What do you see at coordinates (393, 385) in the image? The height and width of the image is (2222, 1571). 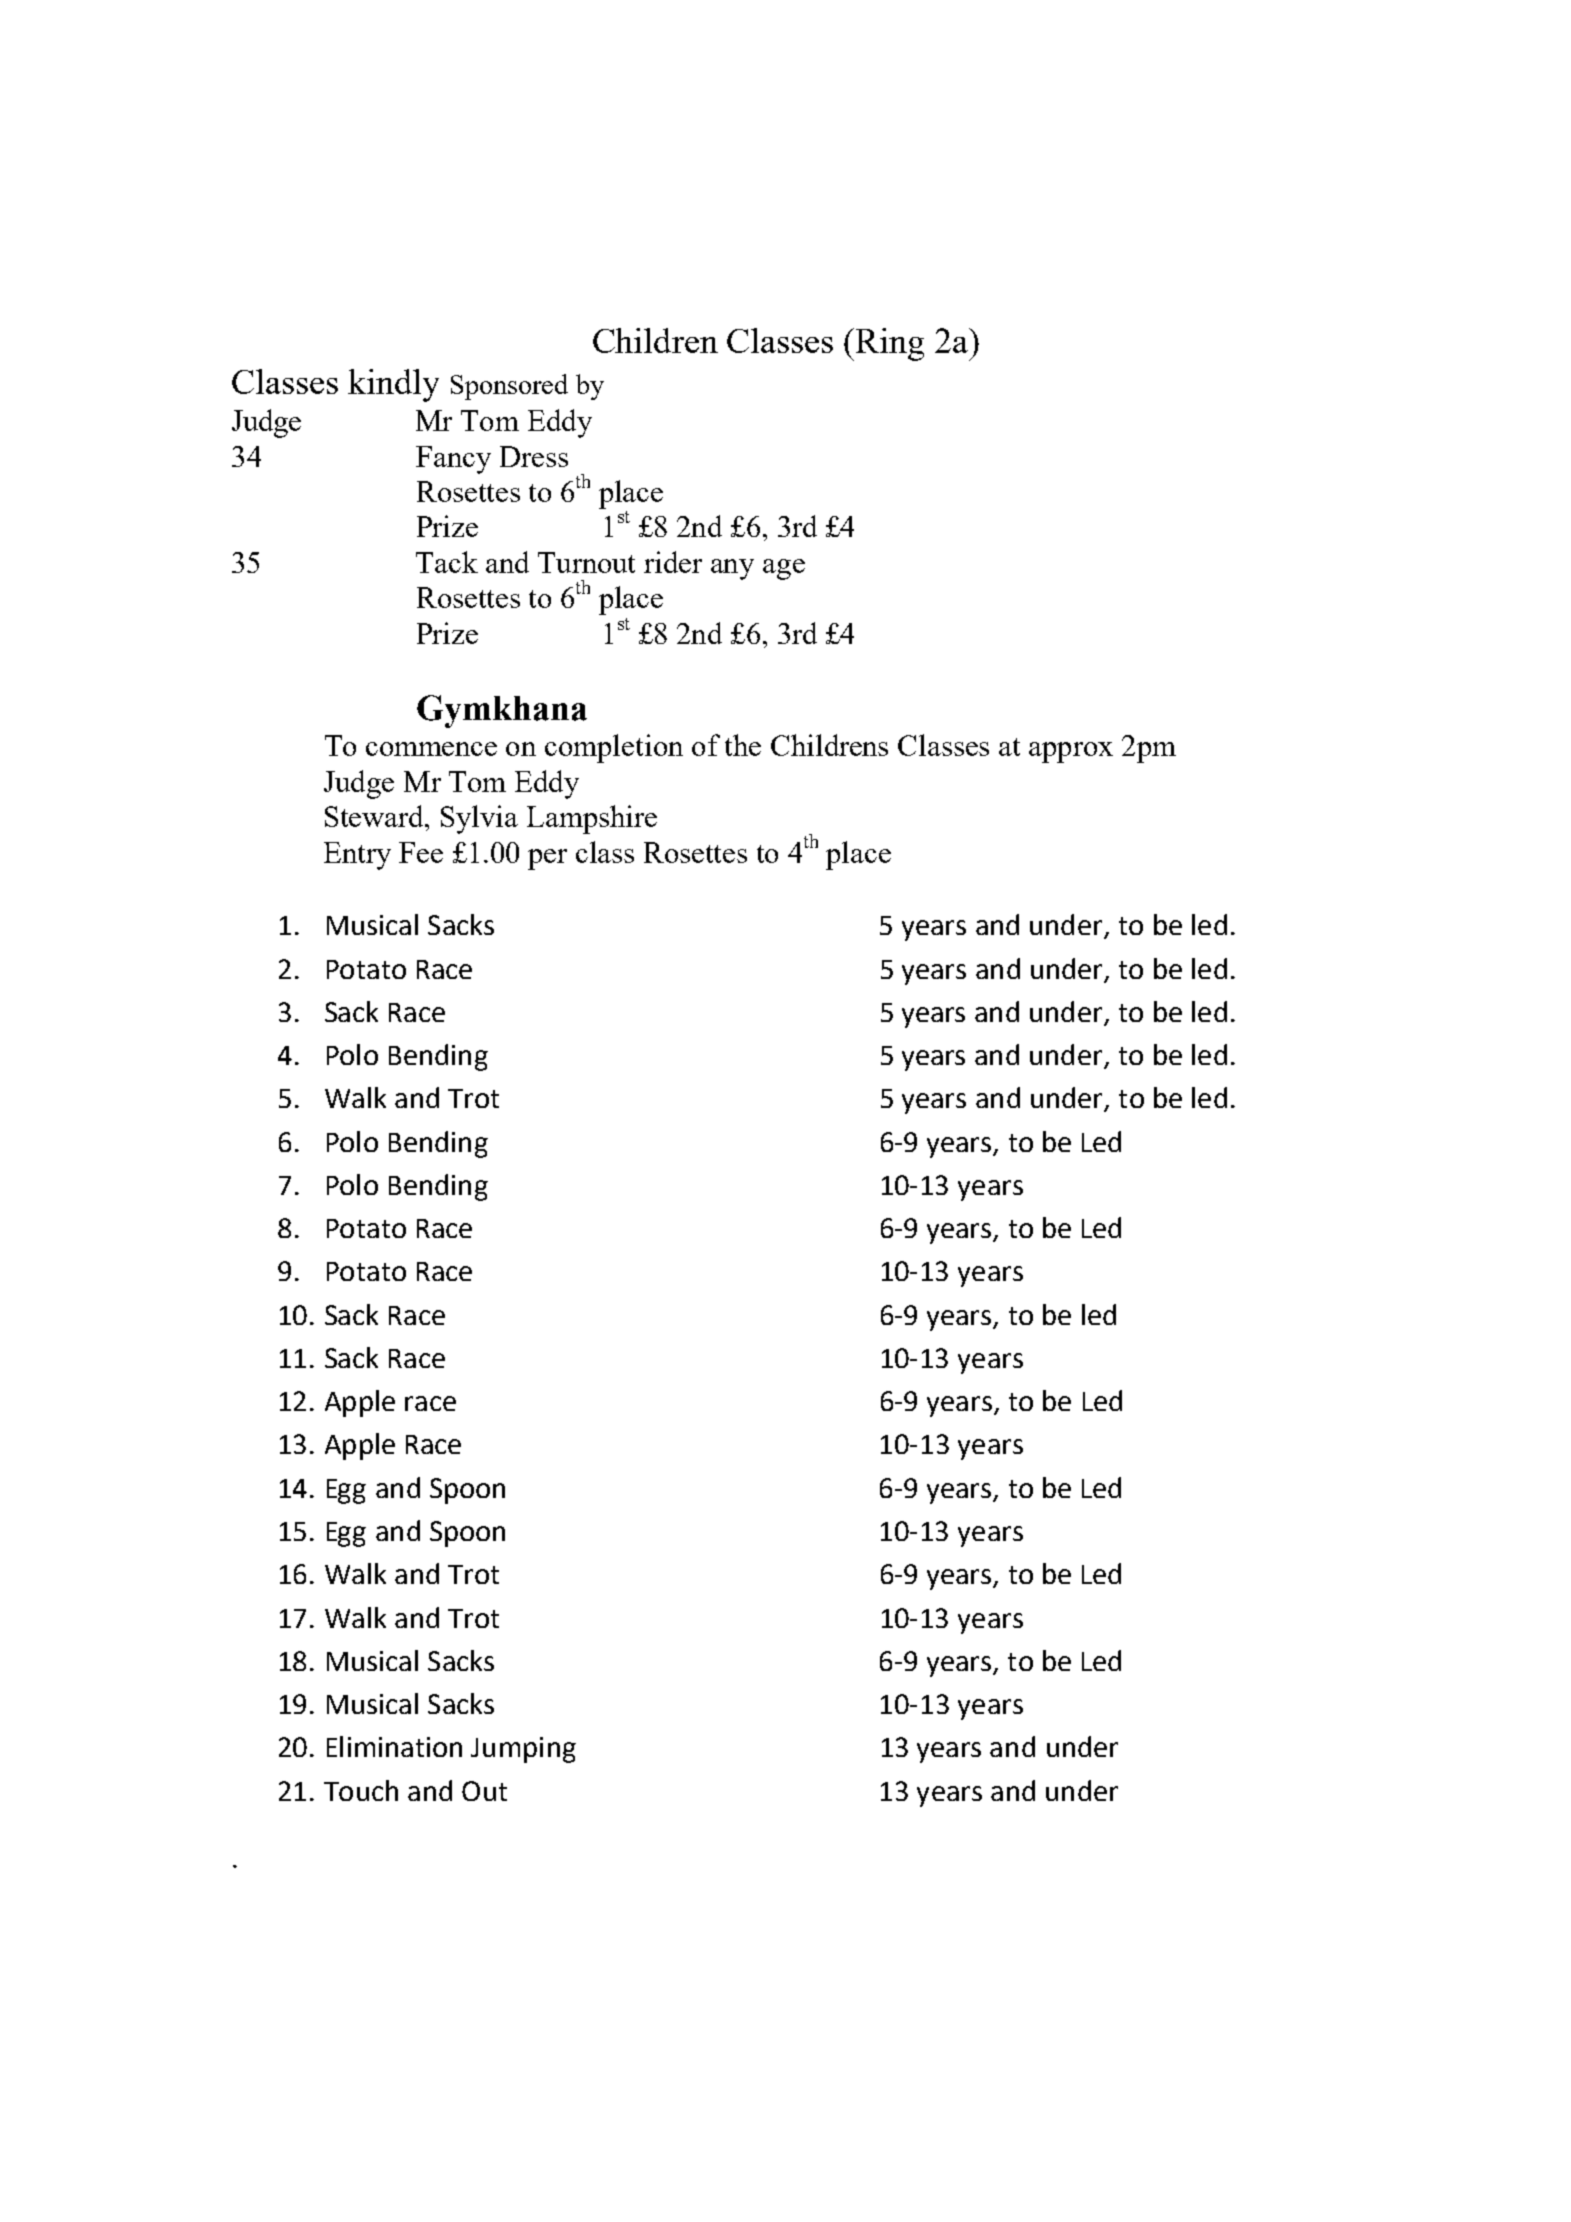 I see `kindly` at bounding box center [393, 385].
